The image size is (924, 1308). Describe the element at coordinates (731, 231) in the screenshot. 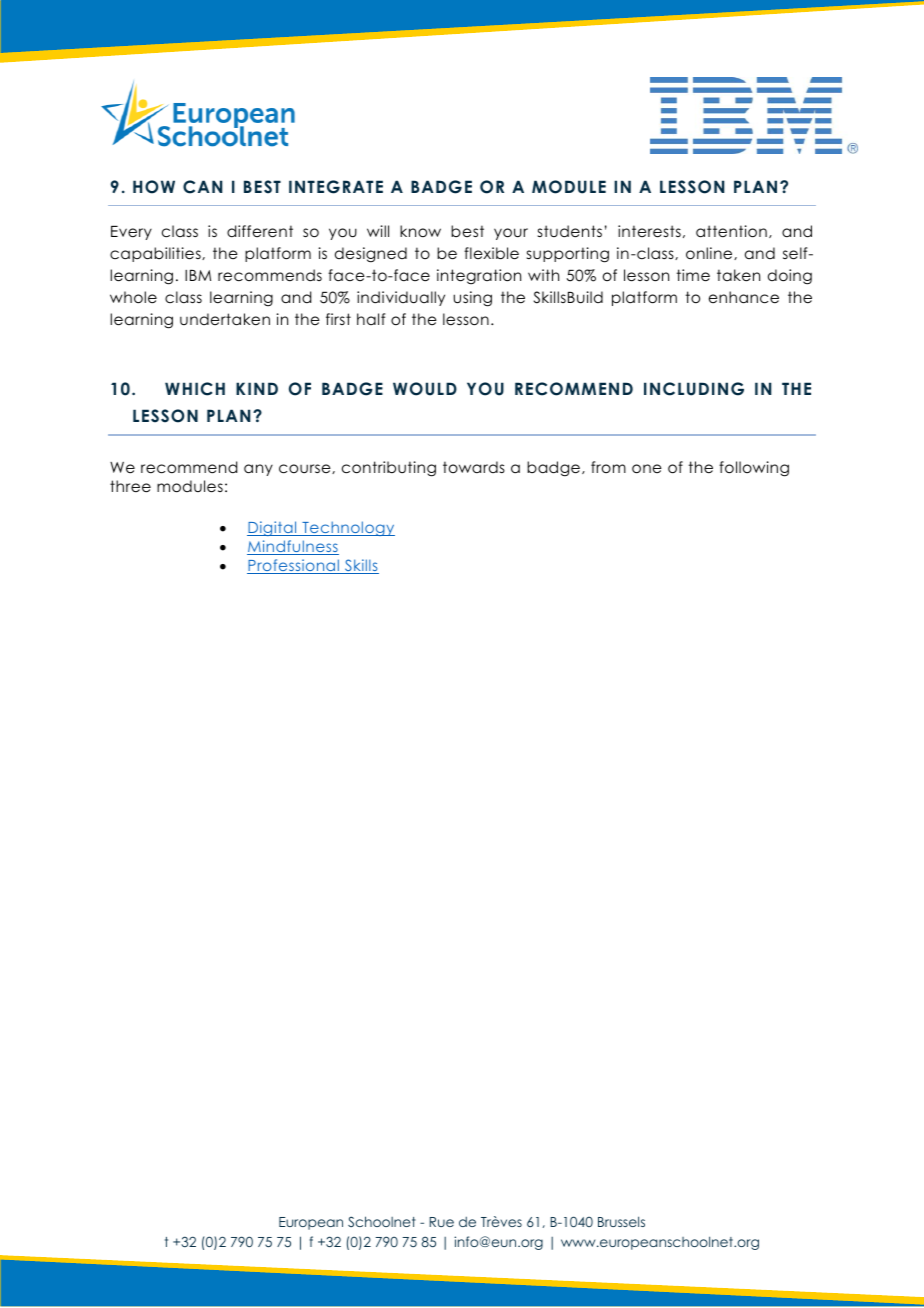

I see `attention` at that location.
